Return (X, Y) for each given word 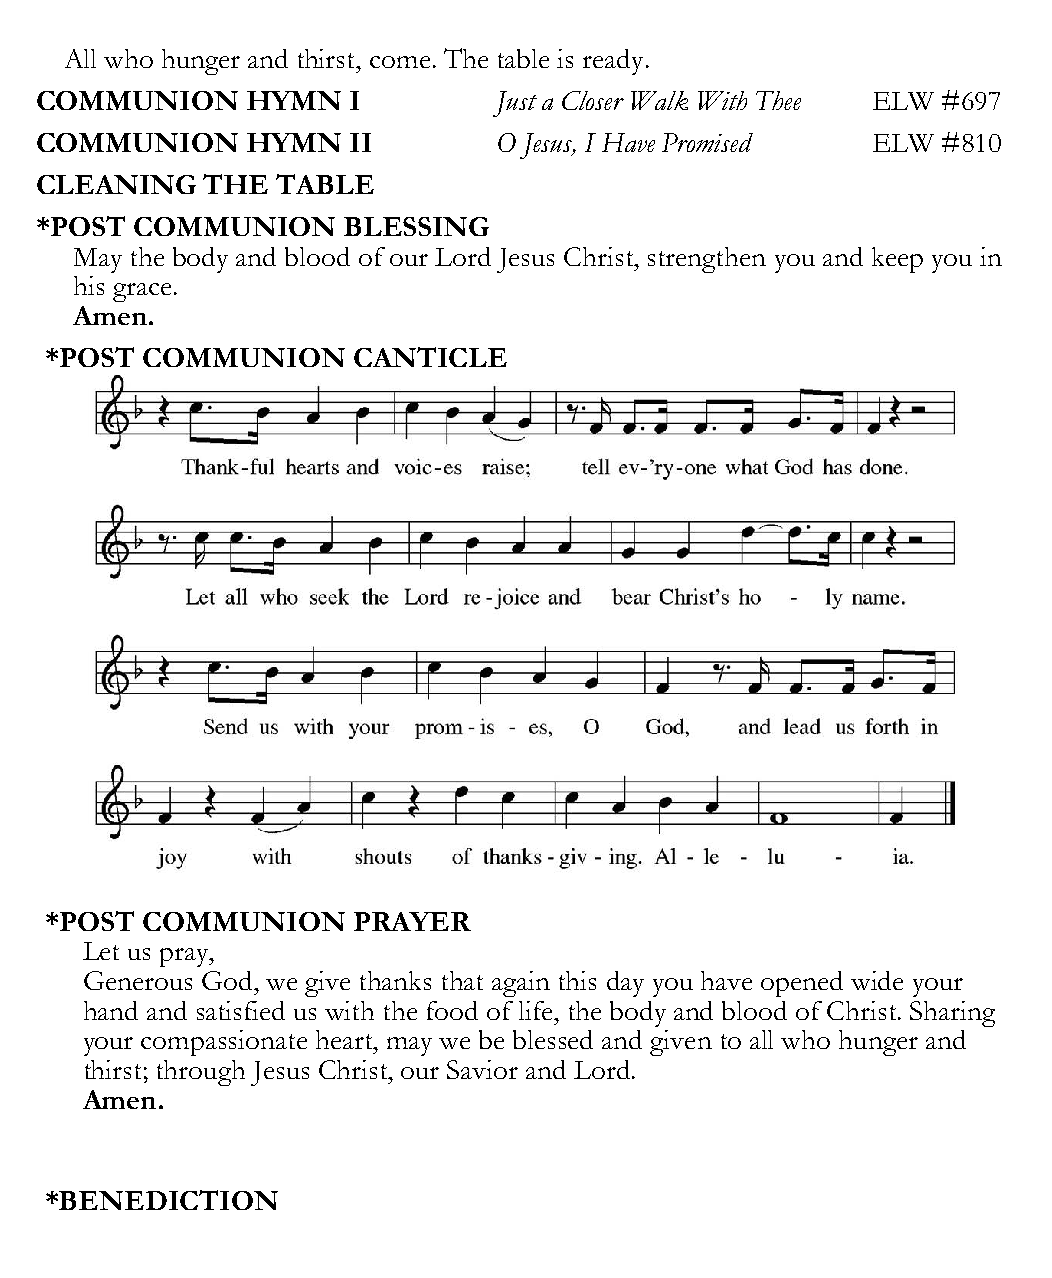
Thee (778, 100)
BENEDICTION (168, 1200)
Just (515, 104)
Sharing (952, 1014)
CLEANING (116, 184)
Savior (482, 1069)
